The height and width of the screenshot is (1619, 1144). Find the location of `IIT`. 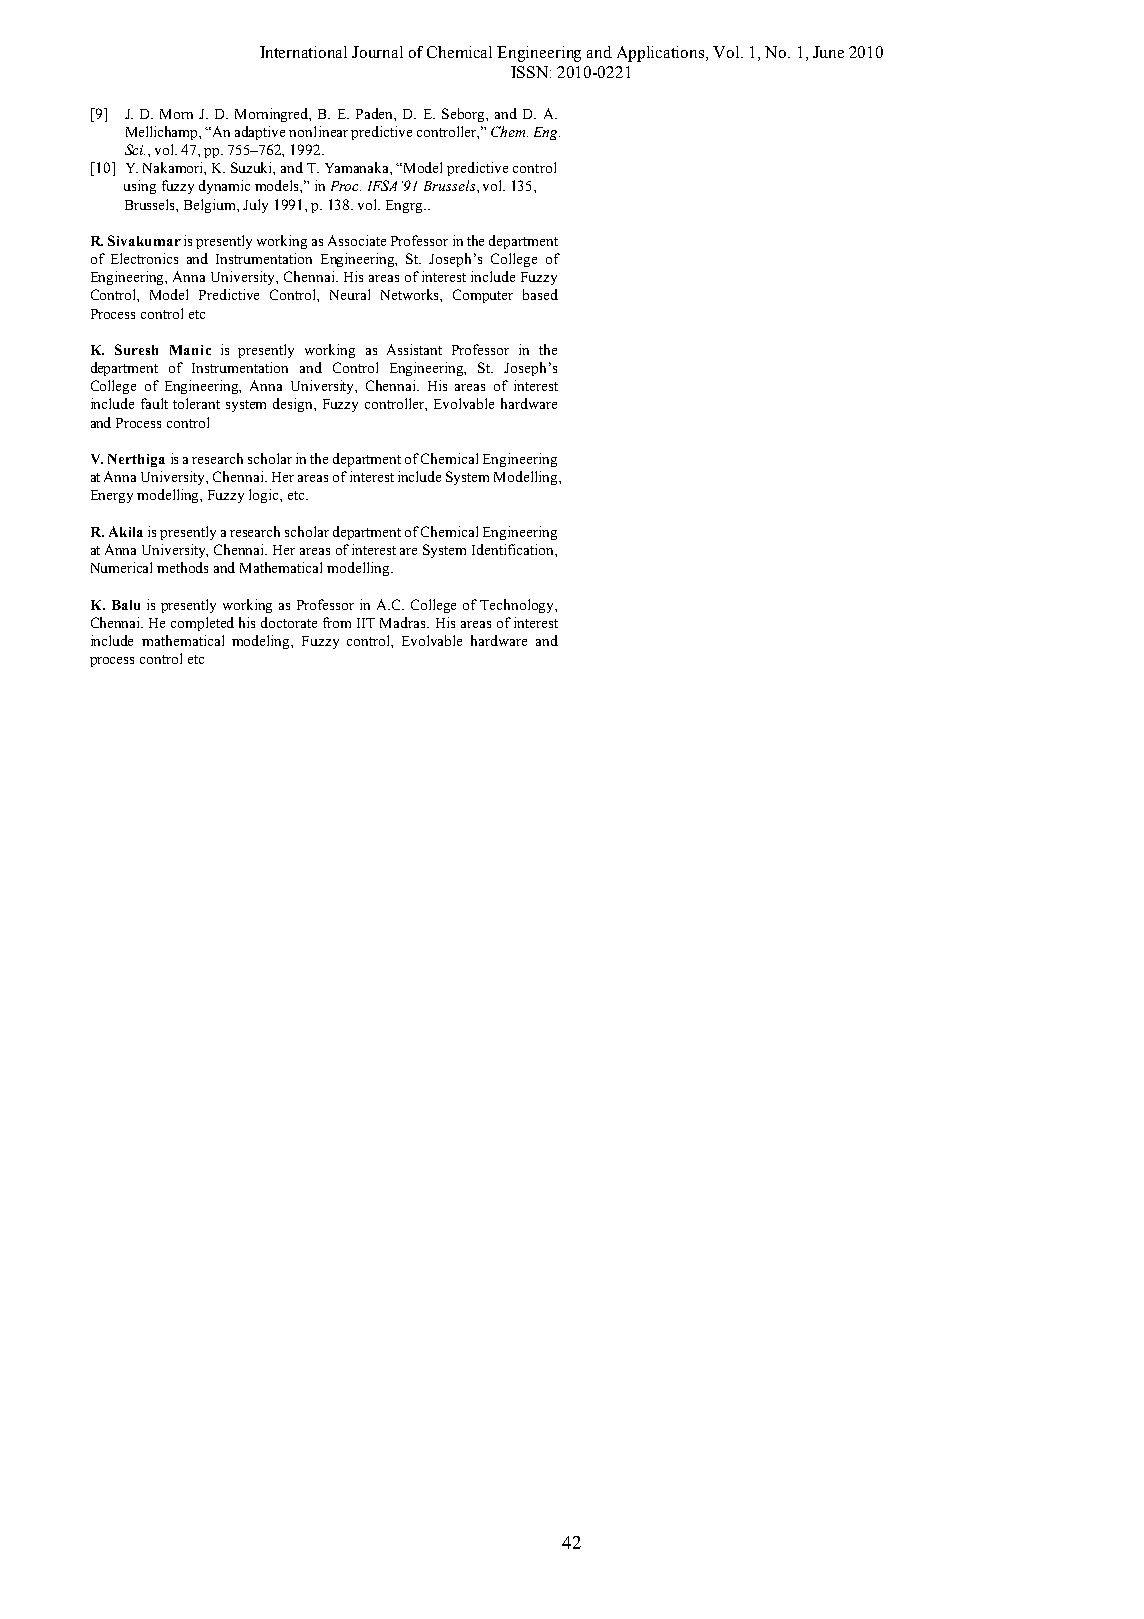

IIT is located at coordinates (366, 623).
